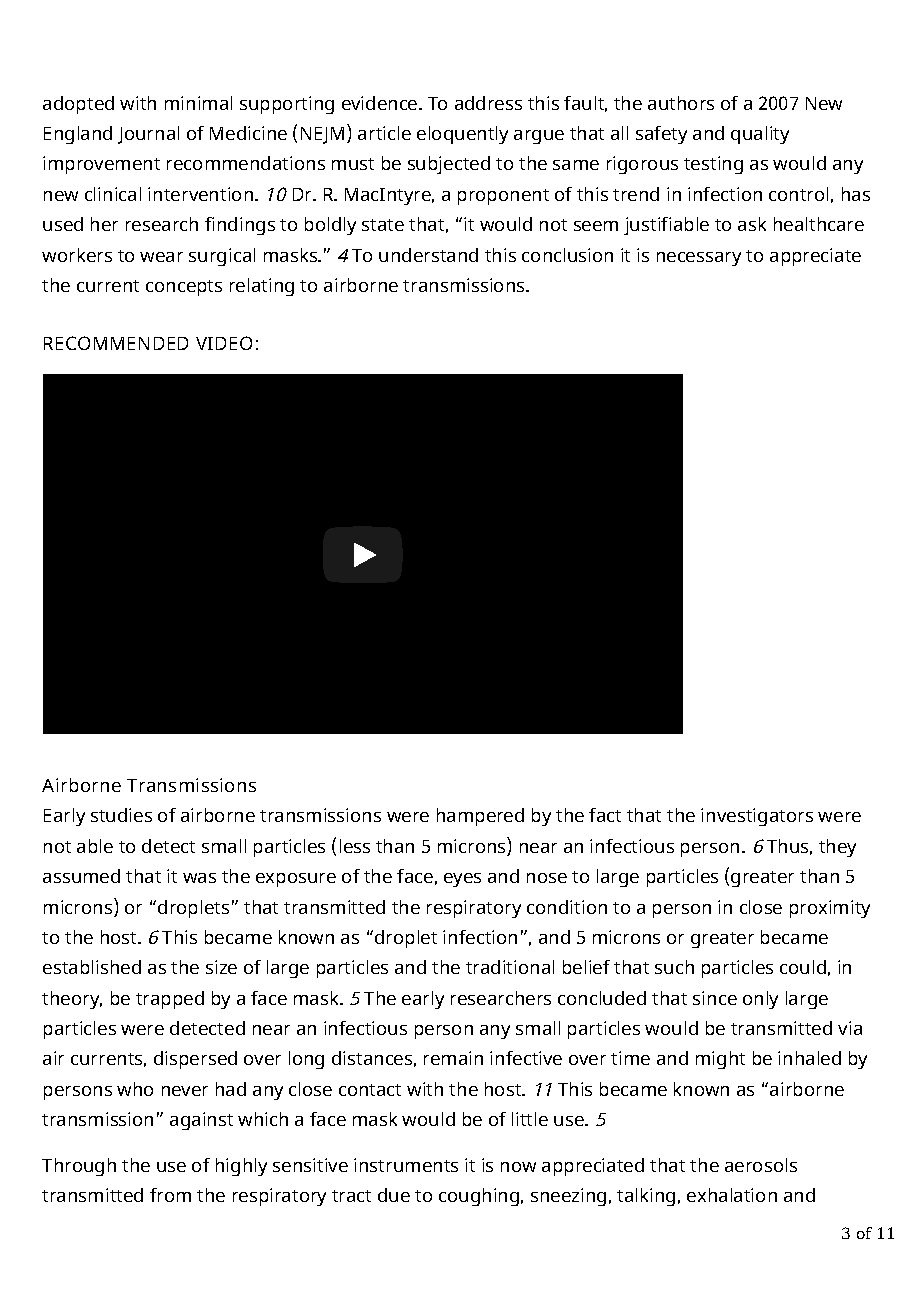 The width and height of the screenshot is (924, 1307). I want to click on hampered, so click(480, 817).
